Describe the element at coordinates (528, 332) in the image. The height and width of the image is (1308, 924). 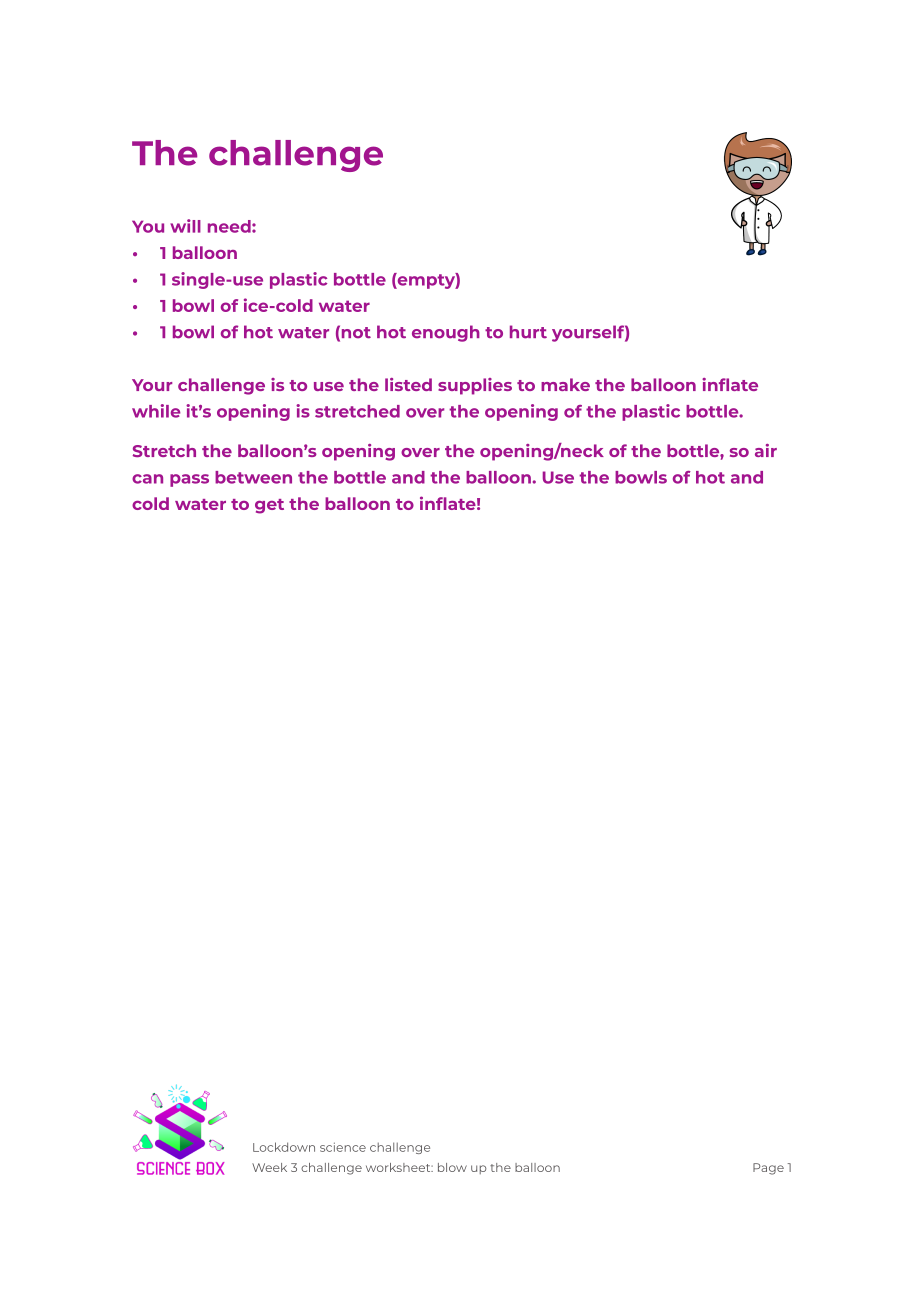
I see `hurt` at that location.
